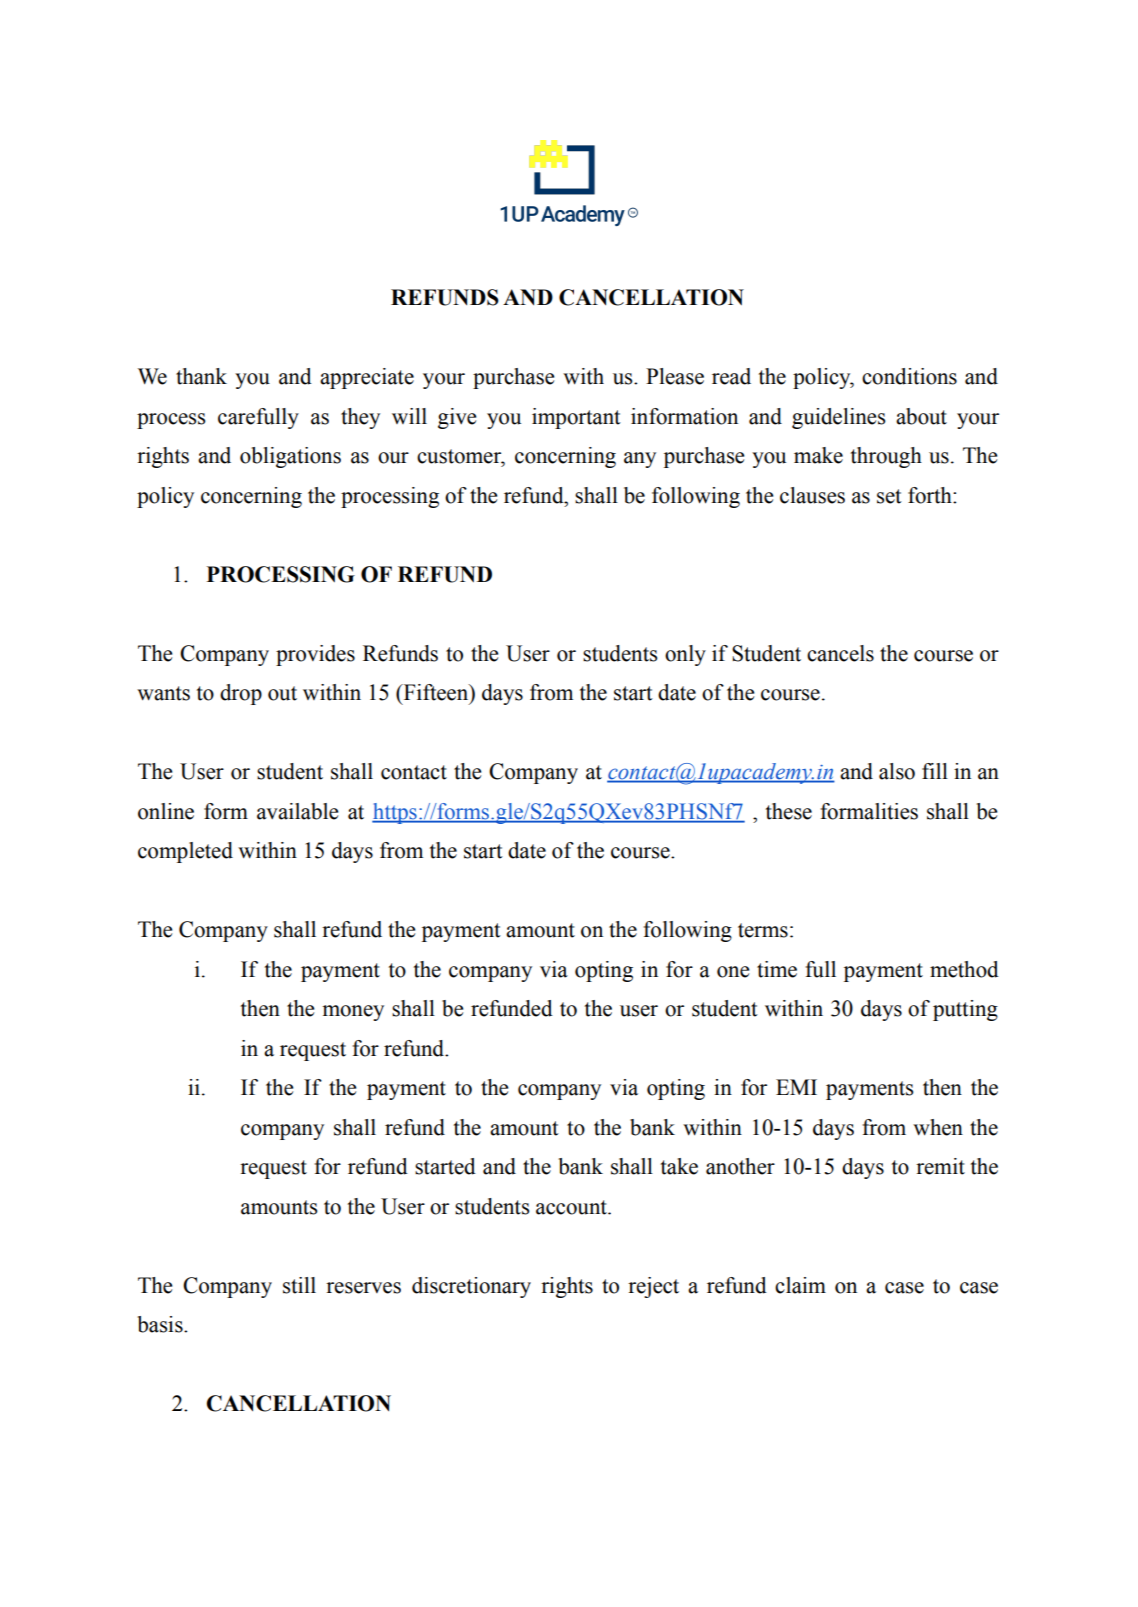 This document has width=1138, height=1607. What do you see at coordinates (299, 1285) in the document?
I see `still` at bounding box center [299, 1285].
